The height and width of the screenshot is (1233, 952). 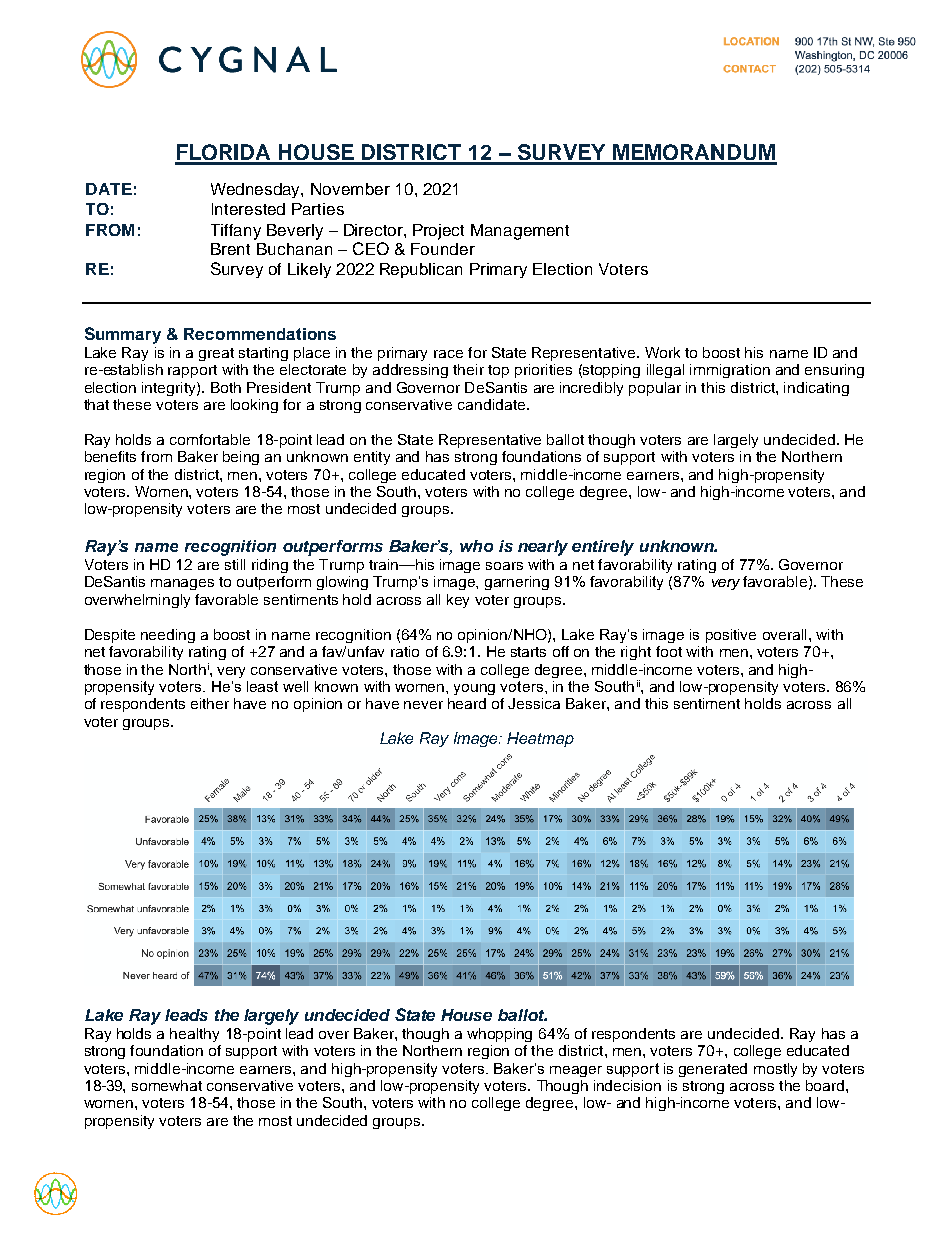 What do you see at coordinates (603, 548) in the screenshot?
I see `entirely` at bounding box center [603, 548].
